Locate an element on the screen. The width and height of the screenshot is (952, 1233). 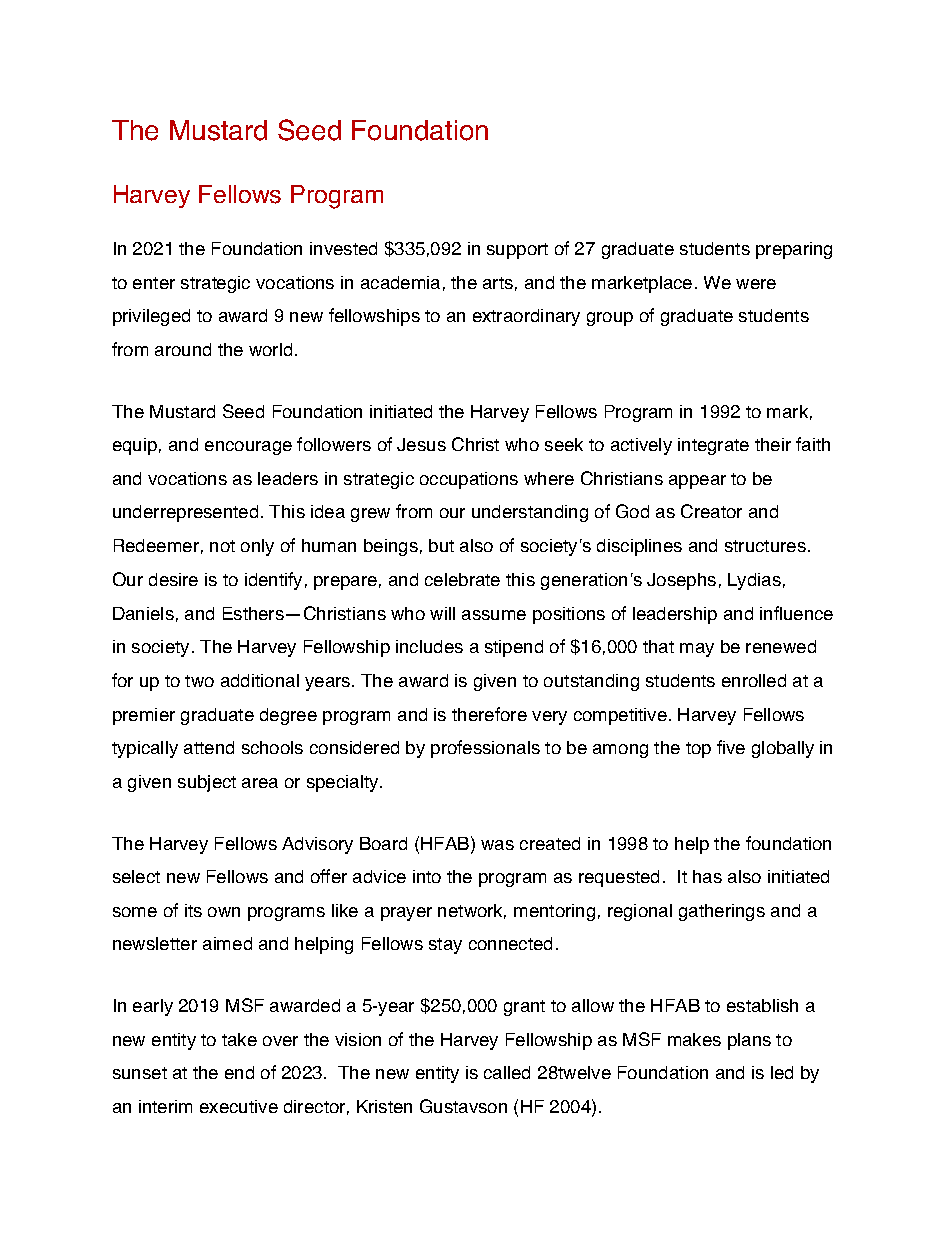
encourage is located at coordinates (248, 448).
